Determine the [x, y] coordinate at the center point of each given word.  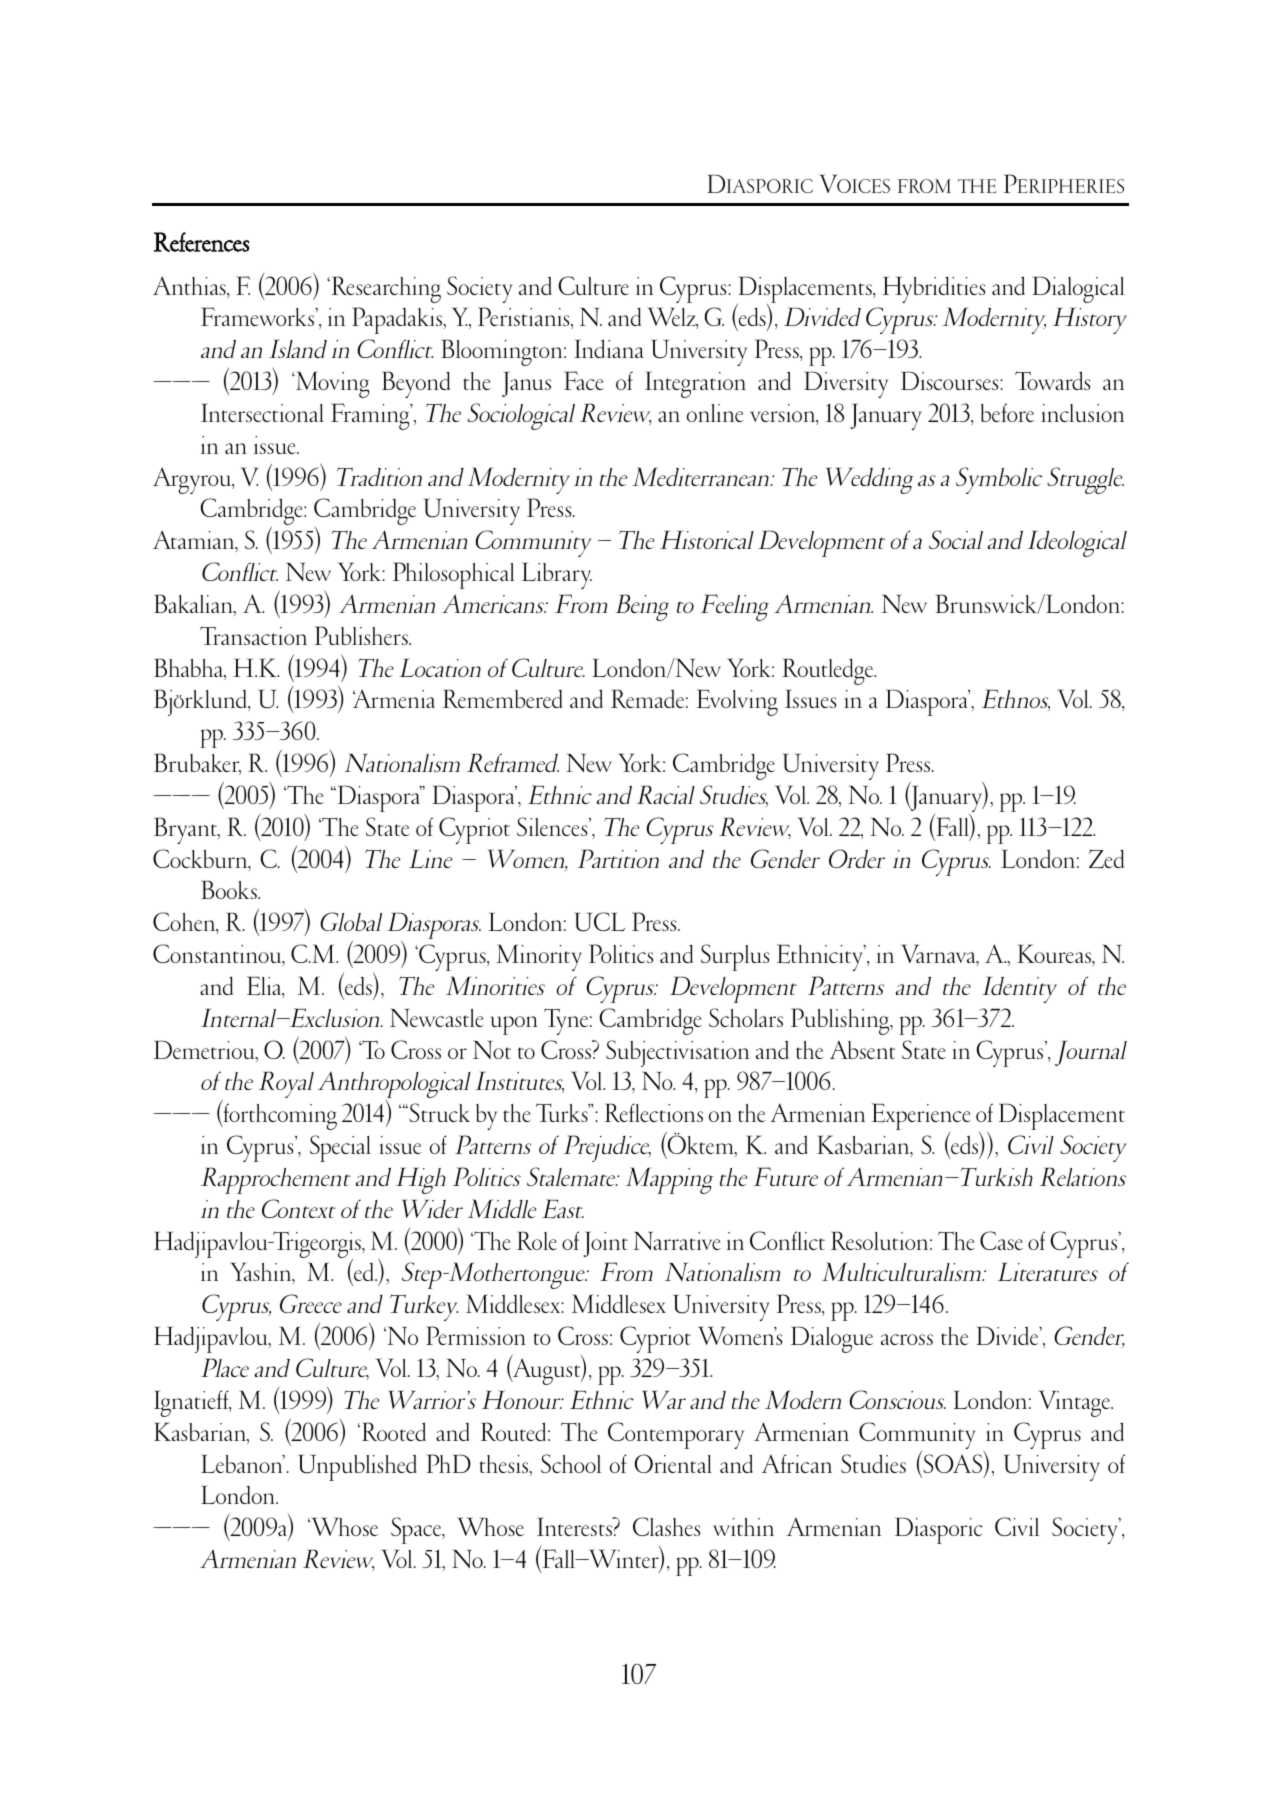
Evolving [737, 702]
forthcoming [279, 1116]
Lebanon [243, 1463]
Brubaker [197, 764]
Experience [921, 1118]
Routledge [829, 671]
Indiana [608, 348]
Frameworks [259, 316]
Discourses [951, 380]
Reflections [654, 1112]
